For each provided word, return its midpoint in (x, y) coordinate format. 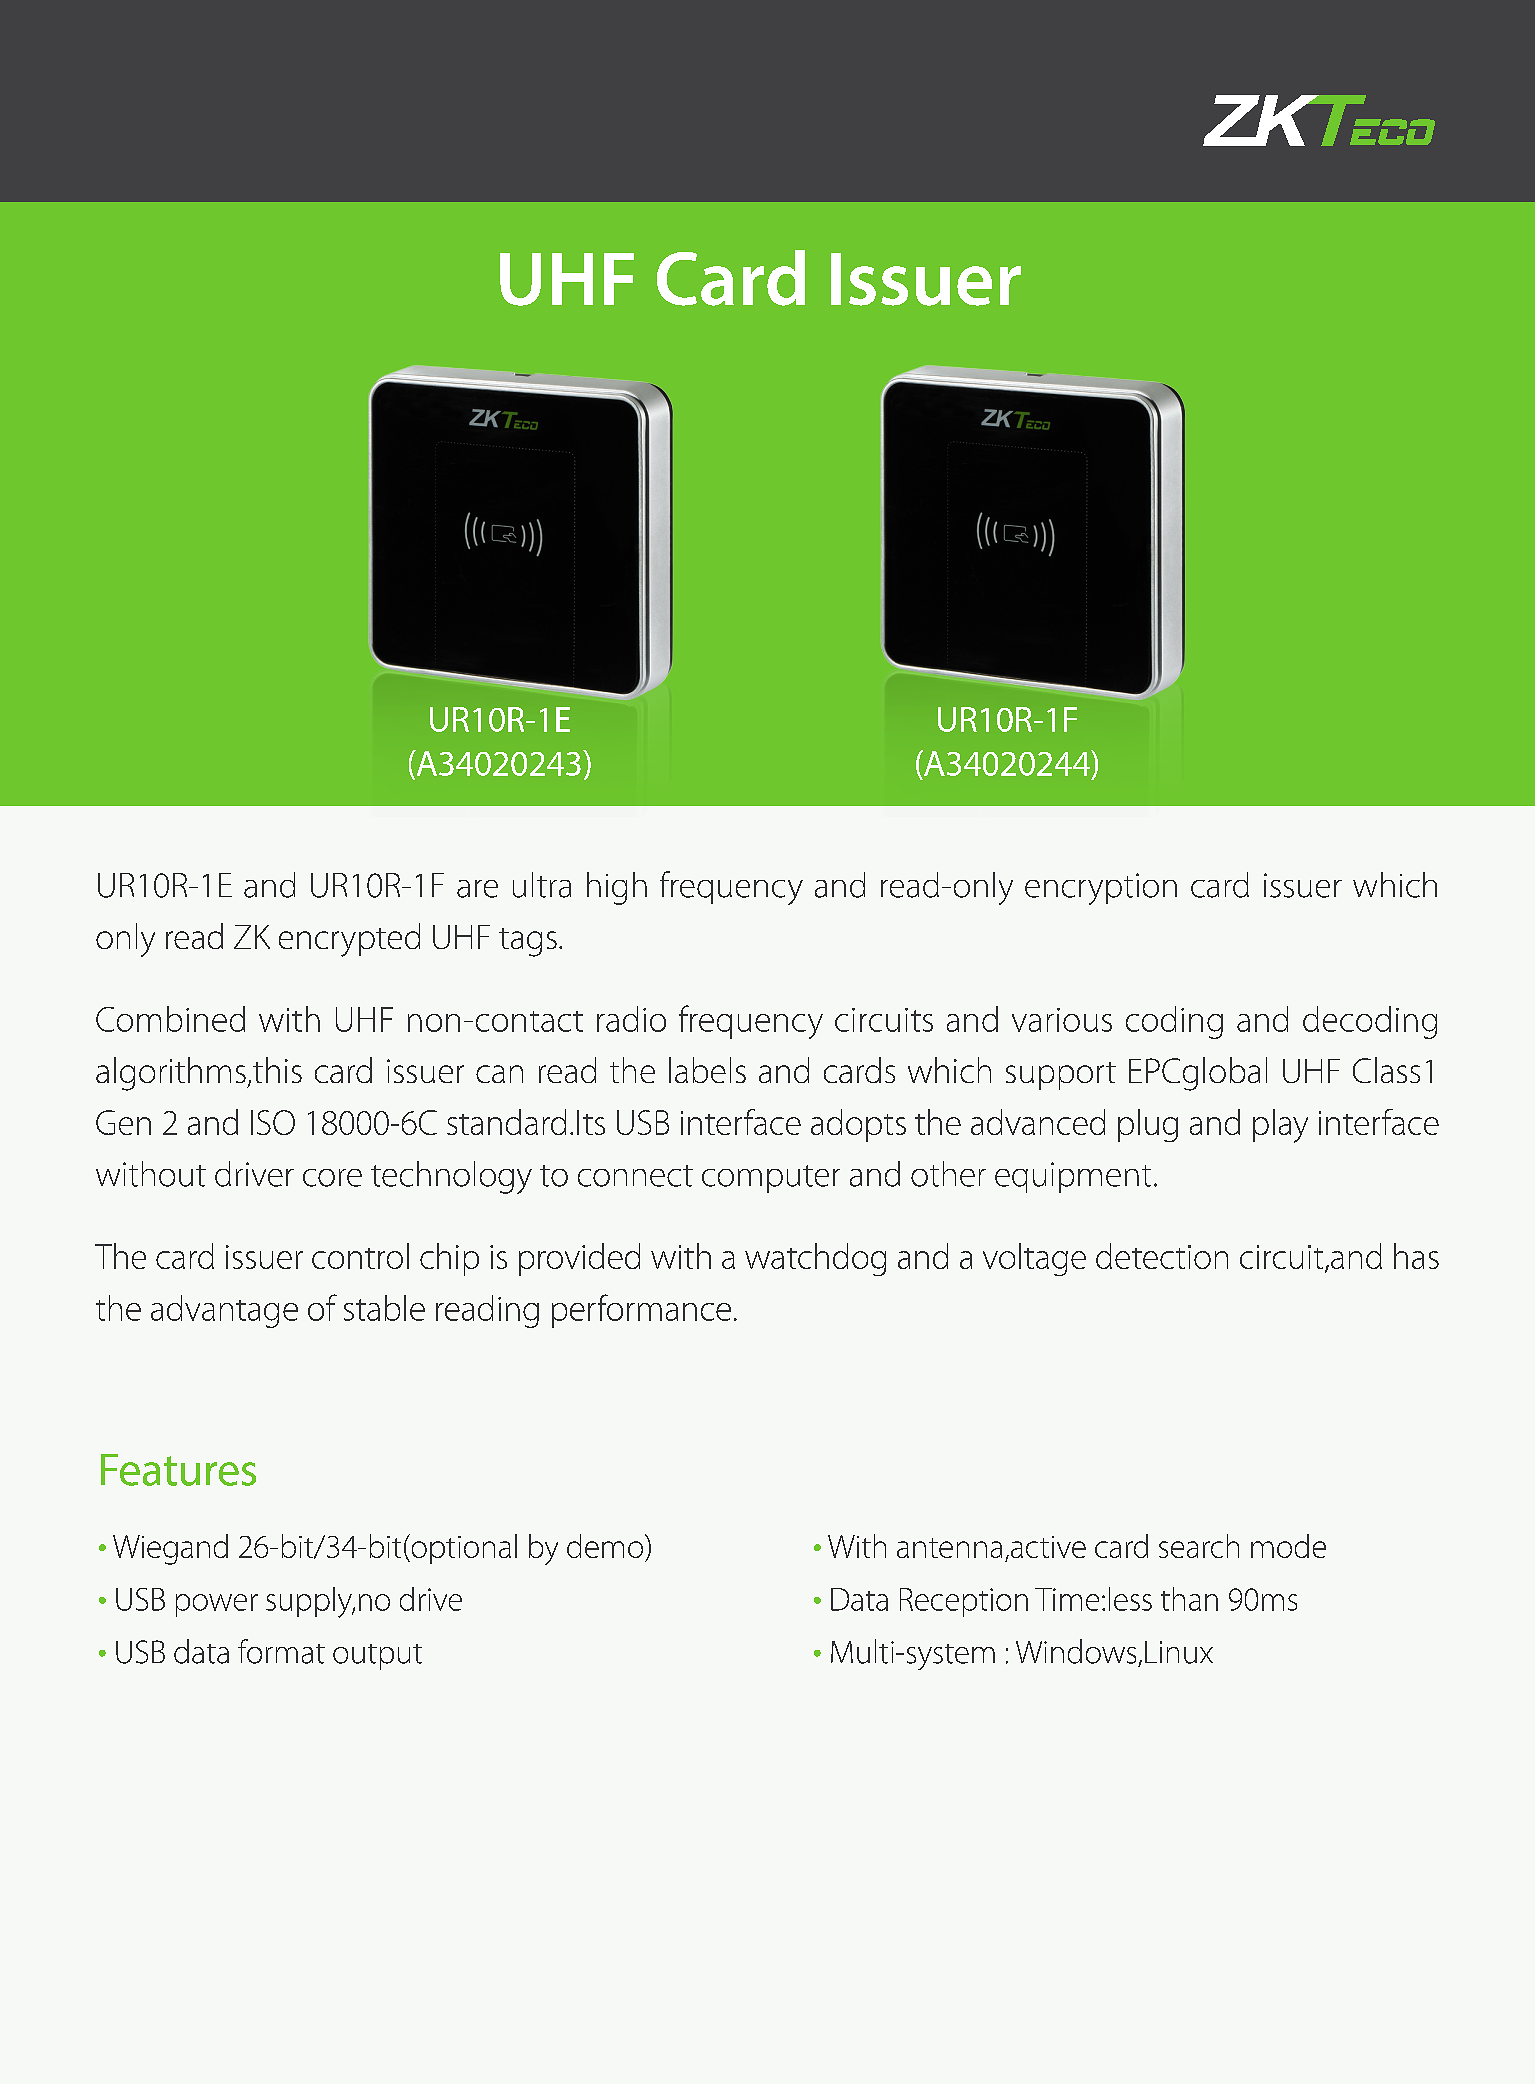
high (617, 888)
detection (1162, 1256)
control (360, 1256)
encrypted (349, 940)
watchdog (815, 1259)
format (281, 1651)
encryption (1101, 889)
